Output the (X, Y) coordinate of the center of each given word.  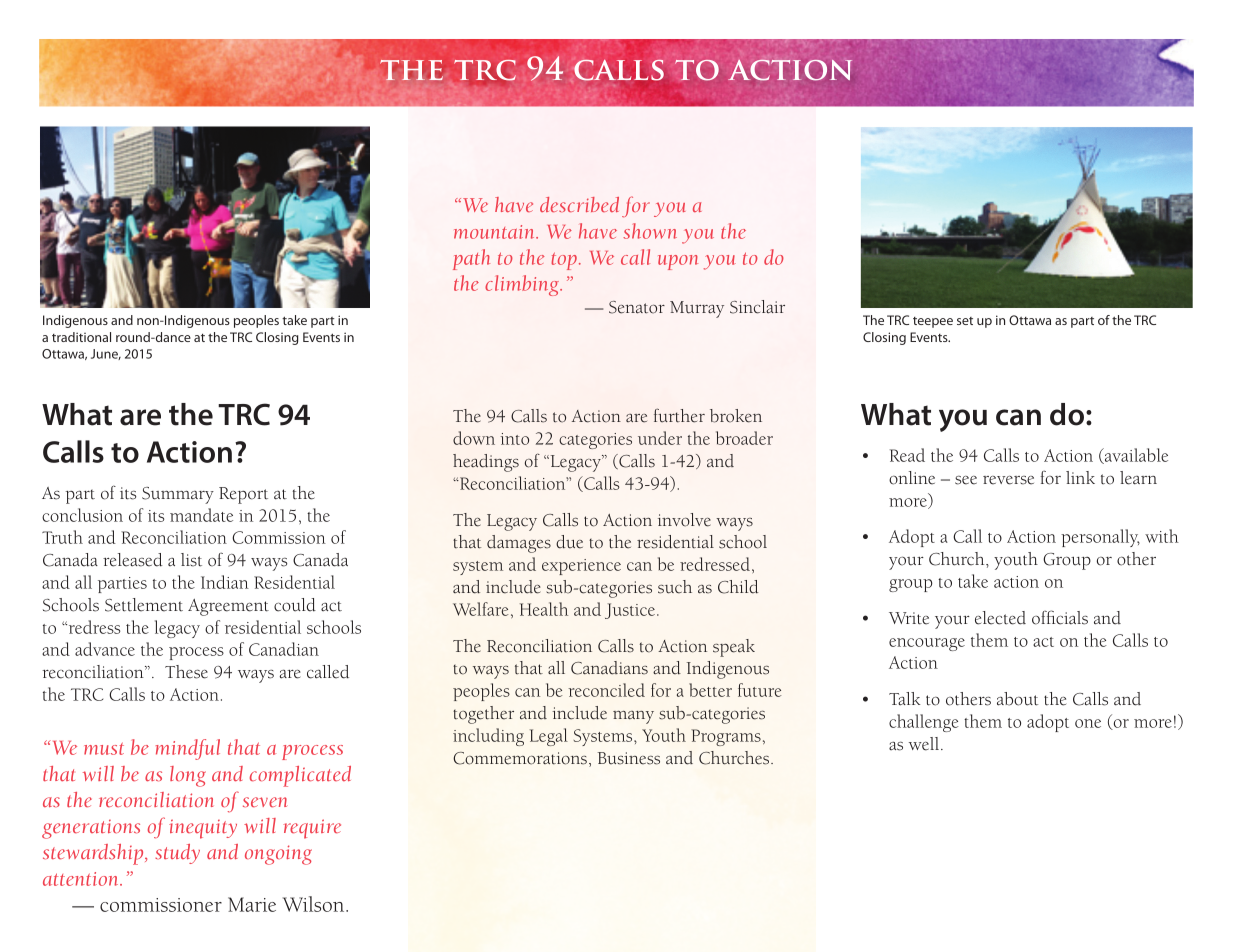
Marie (252, 904)
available (1135, 456)
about (1017, 699)
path (471, 259)
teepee (933, 322)
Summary (178, 495)
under (660, 438)
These (186, 672)
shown (650, 231)
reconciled (606, 690)
